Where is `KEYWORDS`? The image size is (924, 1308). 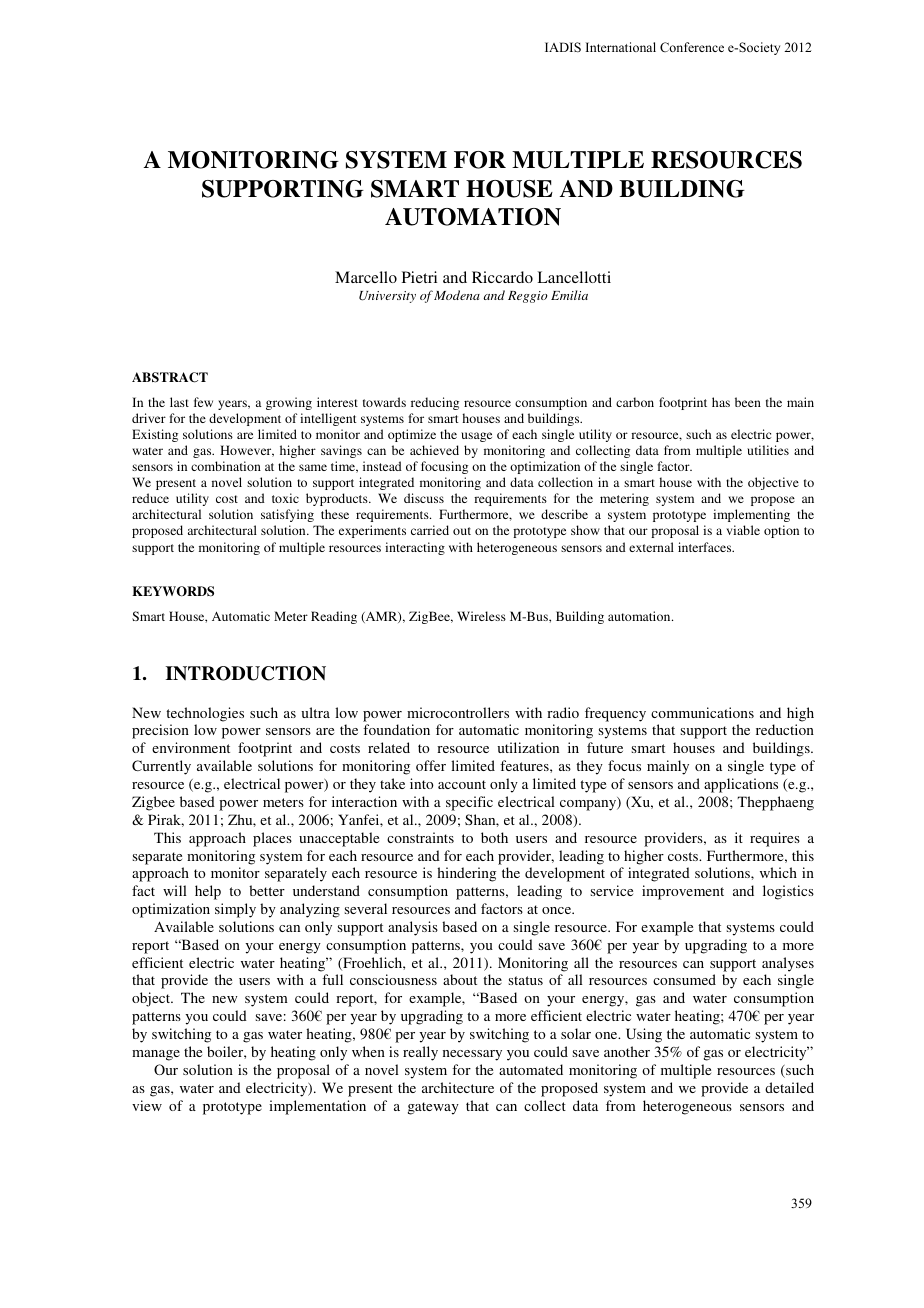 KEYWORDS is located at coordinates (173, 591).
